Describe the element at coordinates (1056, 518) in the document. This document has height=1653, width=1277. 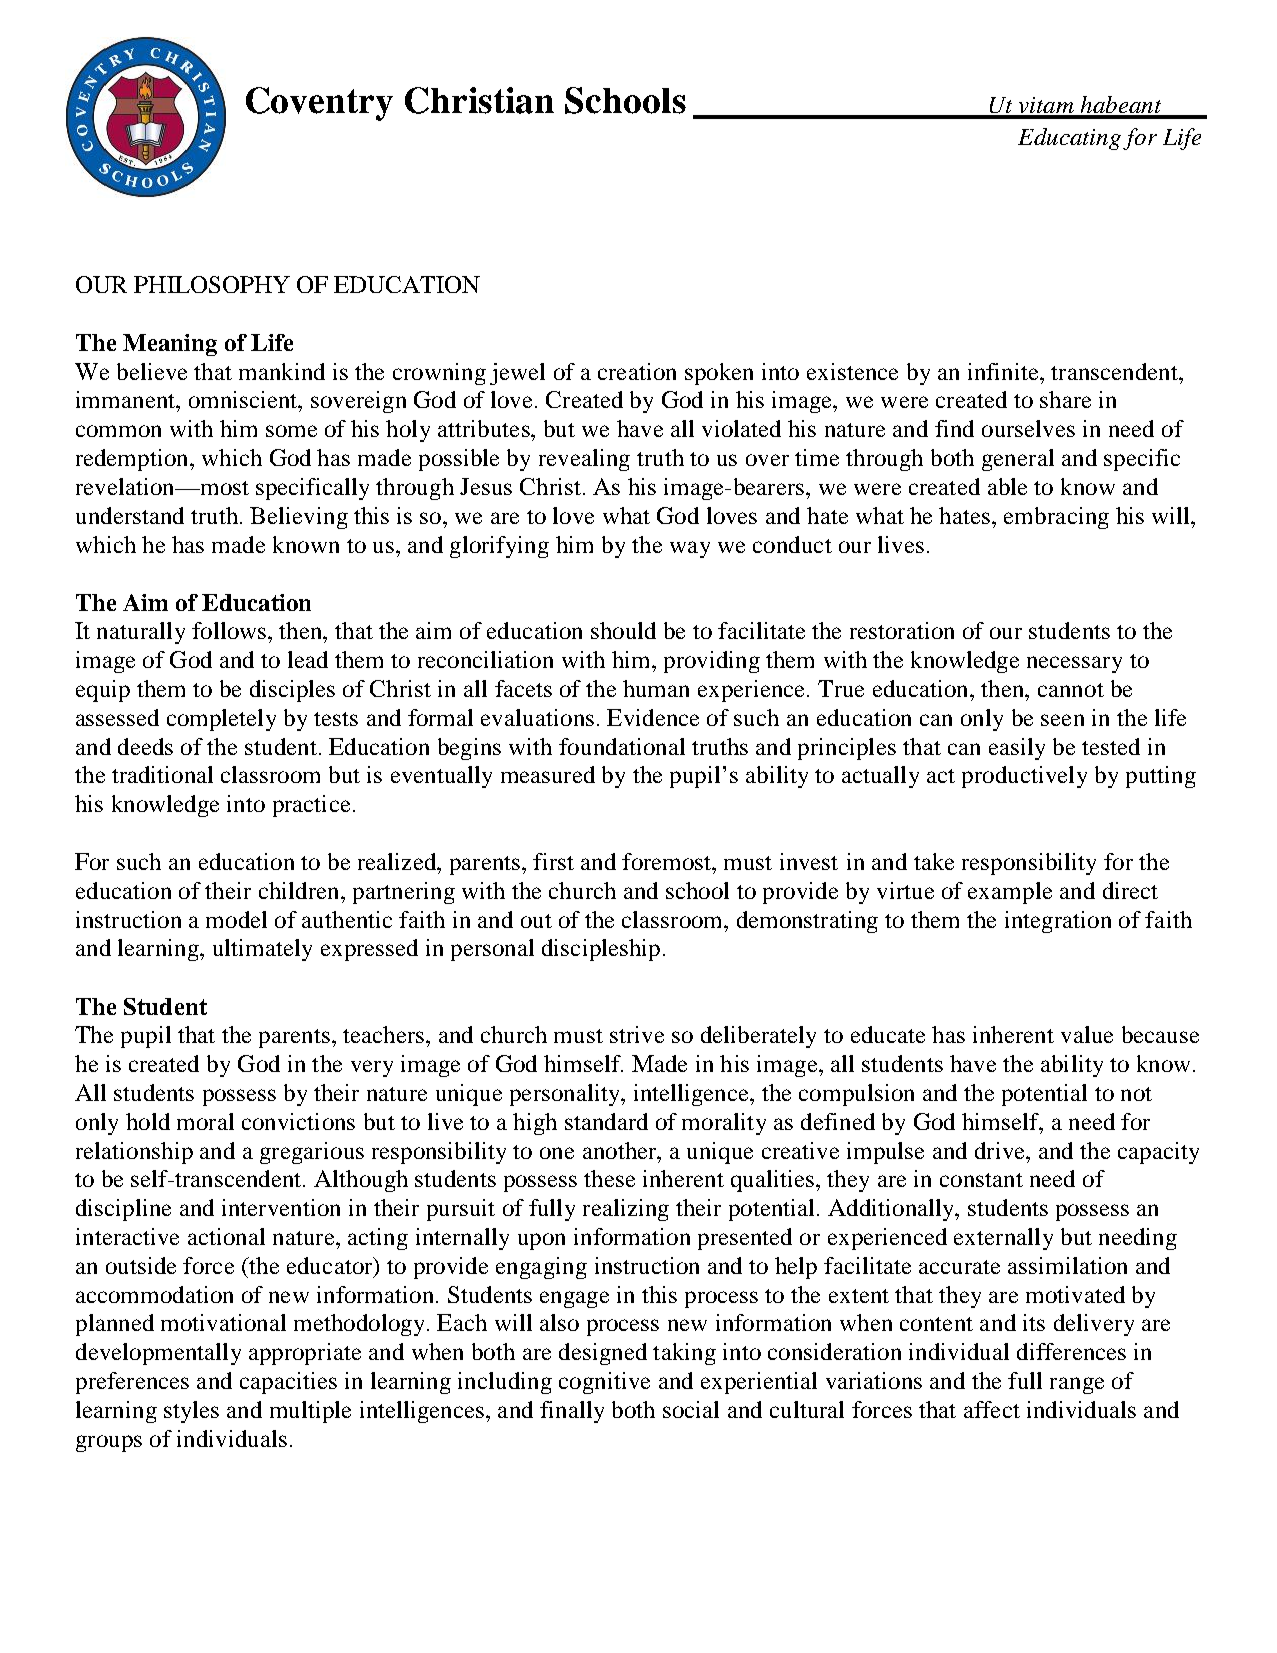
I see `embracing` at that location.
